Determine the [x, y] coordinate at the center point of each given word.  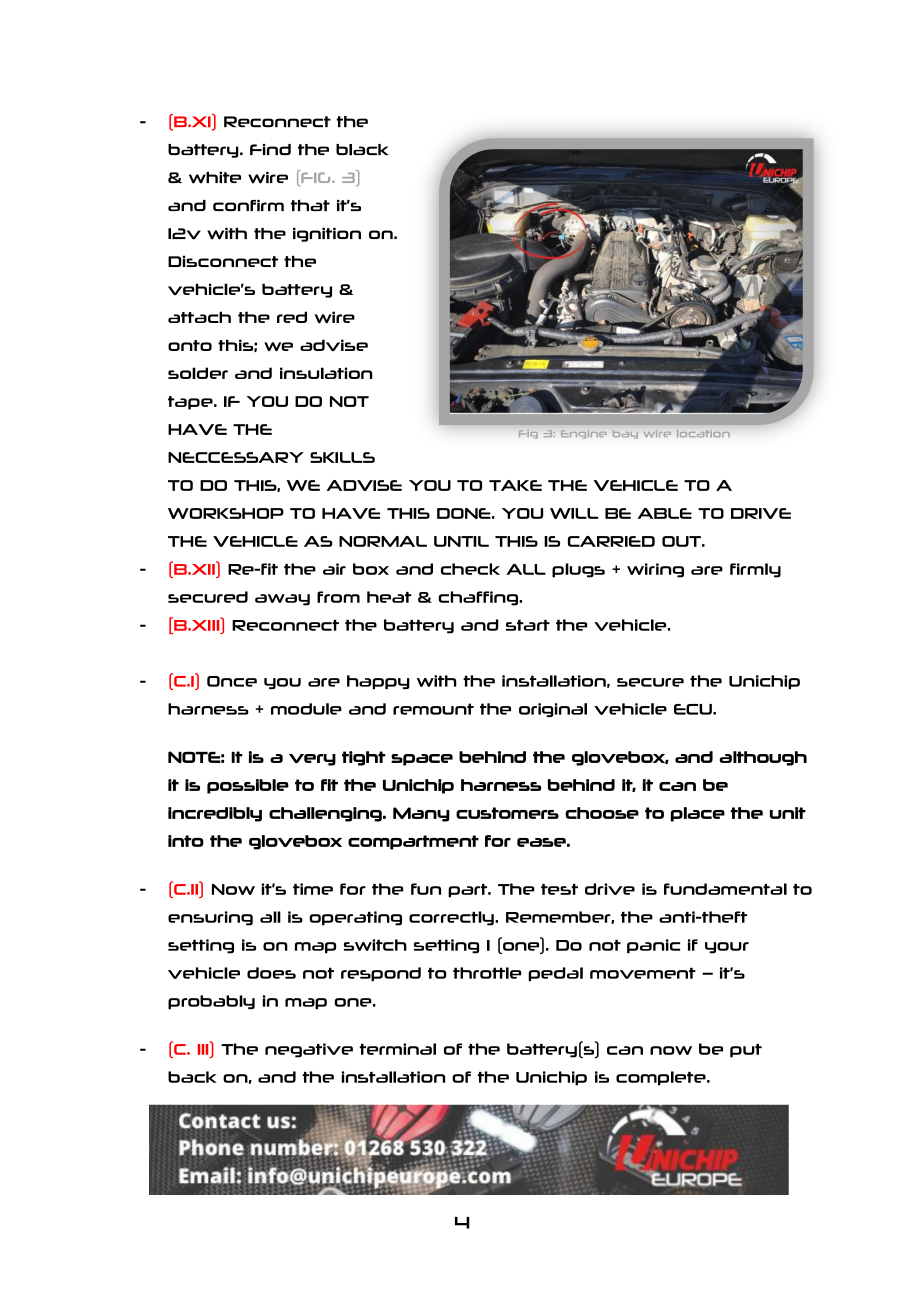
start [528, 625]
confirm [248, 205]
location [703, 433]
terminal [397, 1049]
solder [198, 373]
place [697, 814]
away [282, 600]
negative [309, 1050]
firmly [755, 570]
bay [625, 434]
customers [507, 813]
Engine [583, 434]
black [362, 150]
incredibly [215, 814]
